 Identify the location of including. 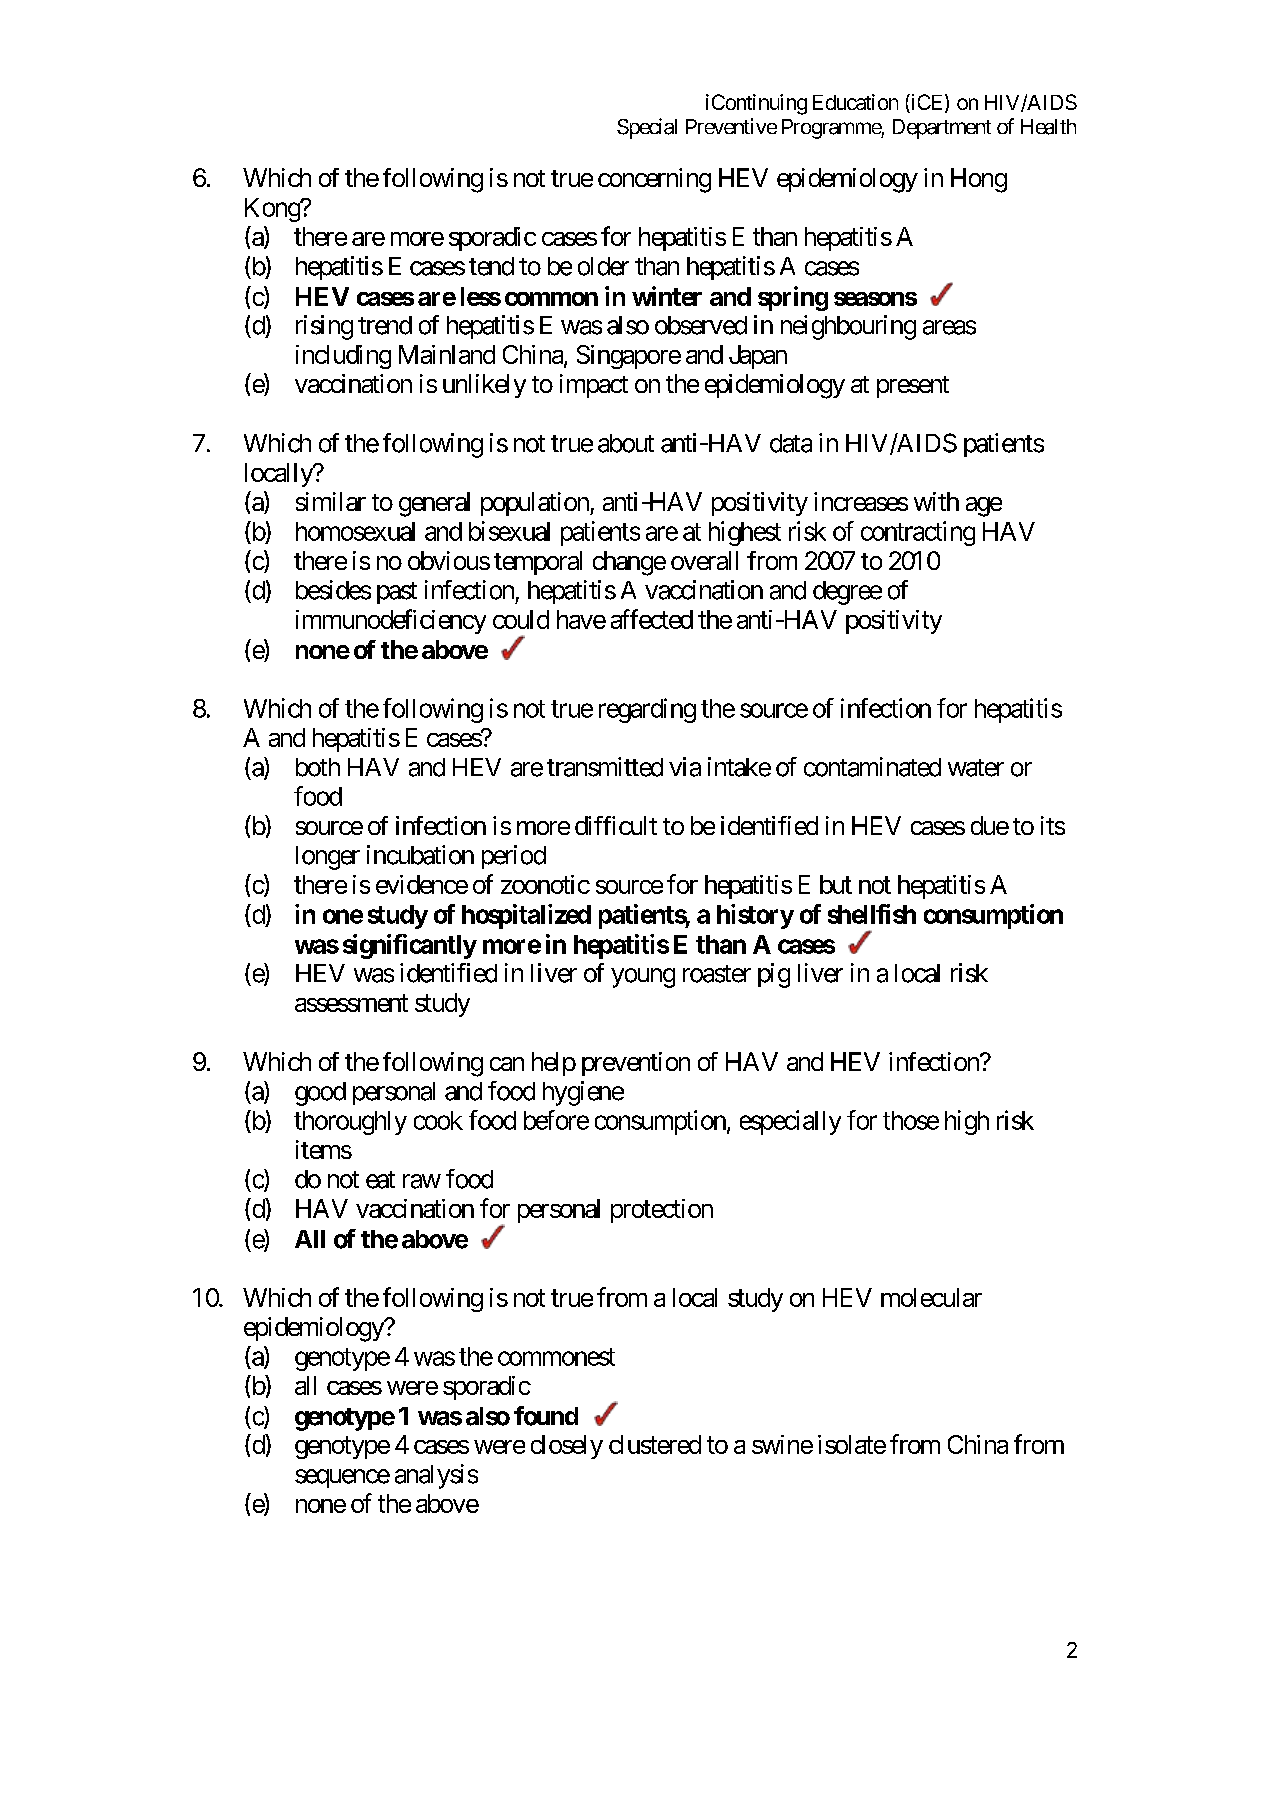
(343, 357).
